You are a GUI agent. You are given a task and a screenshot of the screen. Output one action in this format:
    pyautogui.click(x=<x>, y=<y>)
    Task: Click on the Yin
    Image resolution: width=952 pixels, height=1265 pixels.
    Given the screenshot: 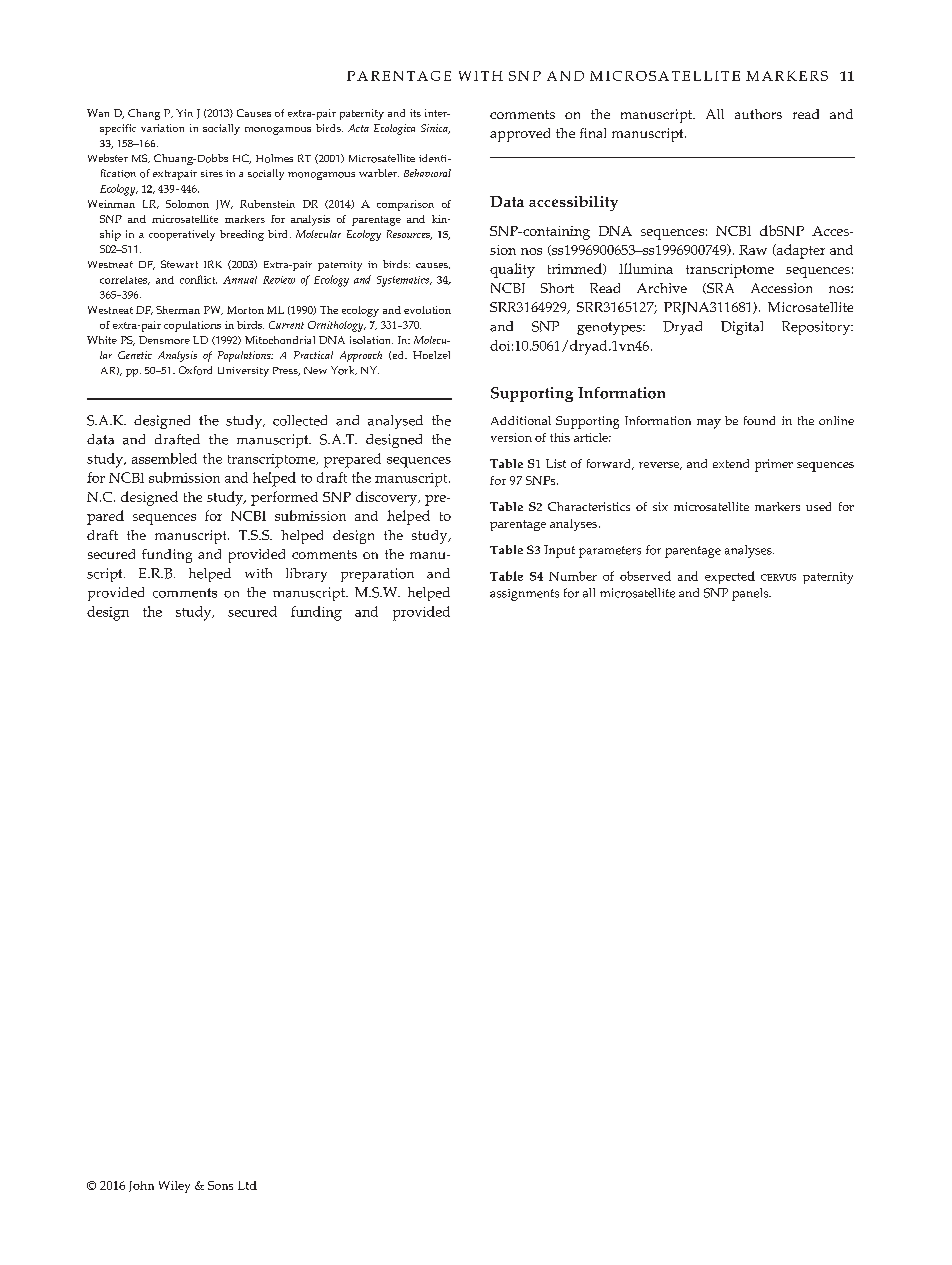 What is the action you would take?
    pyautogui.click(x=184, y=113)
